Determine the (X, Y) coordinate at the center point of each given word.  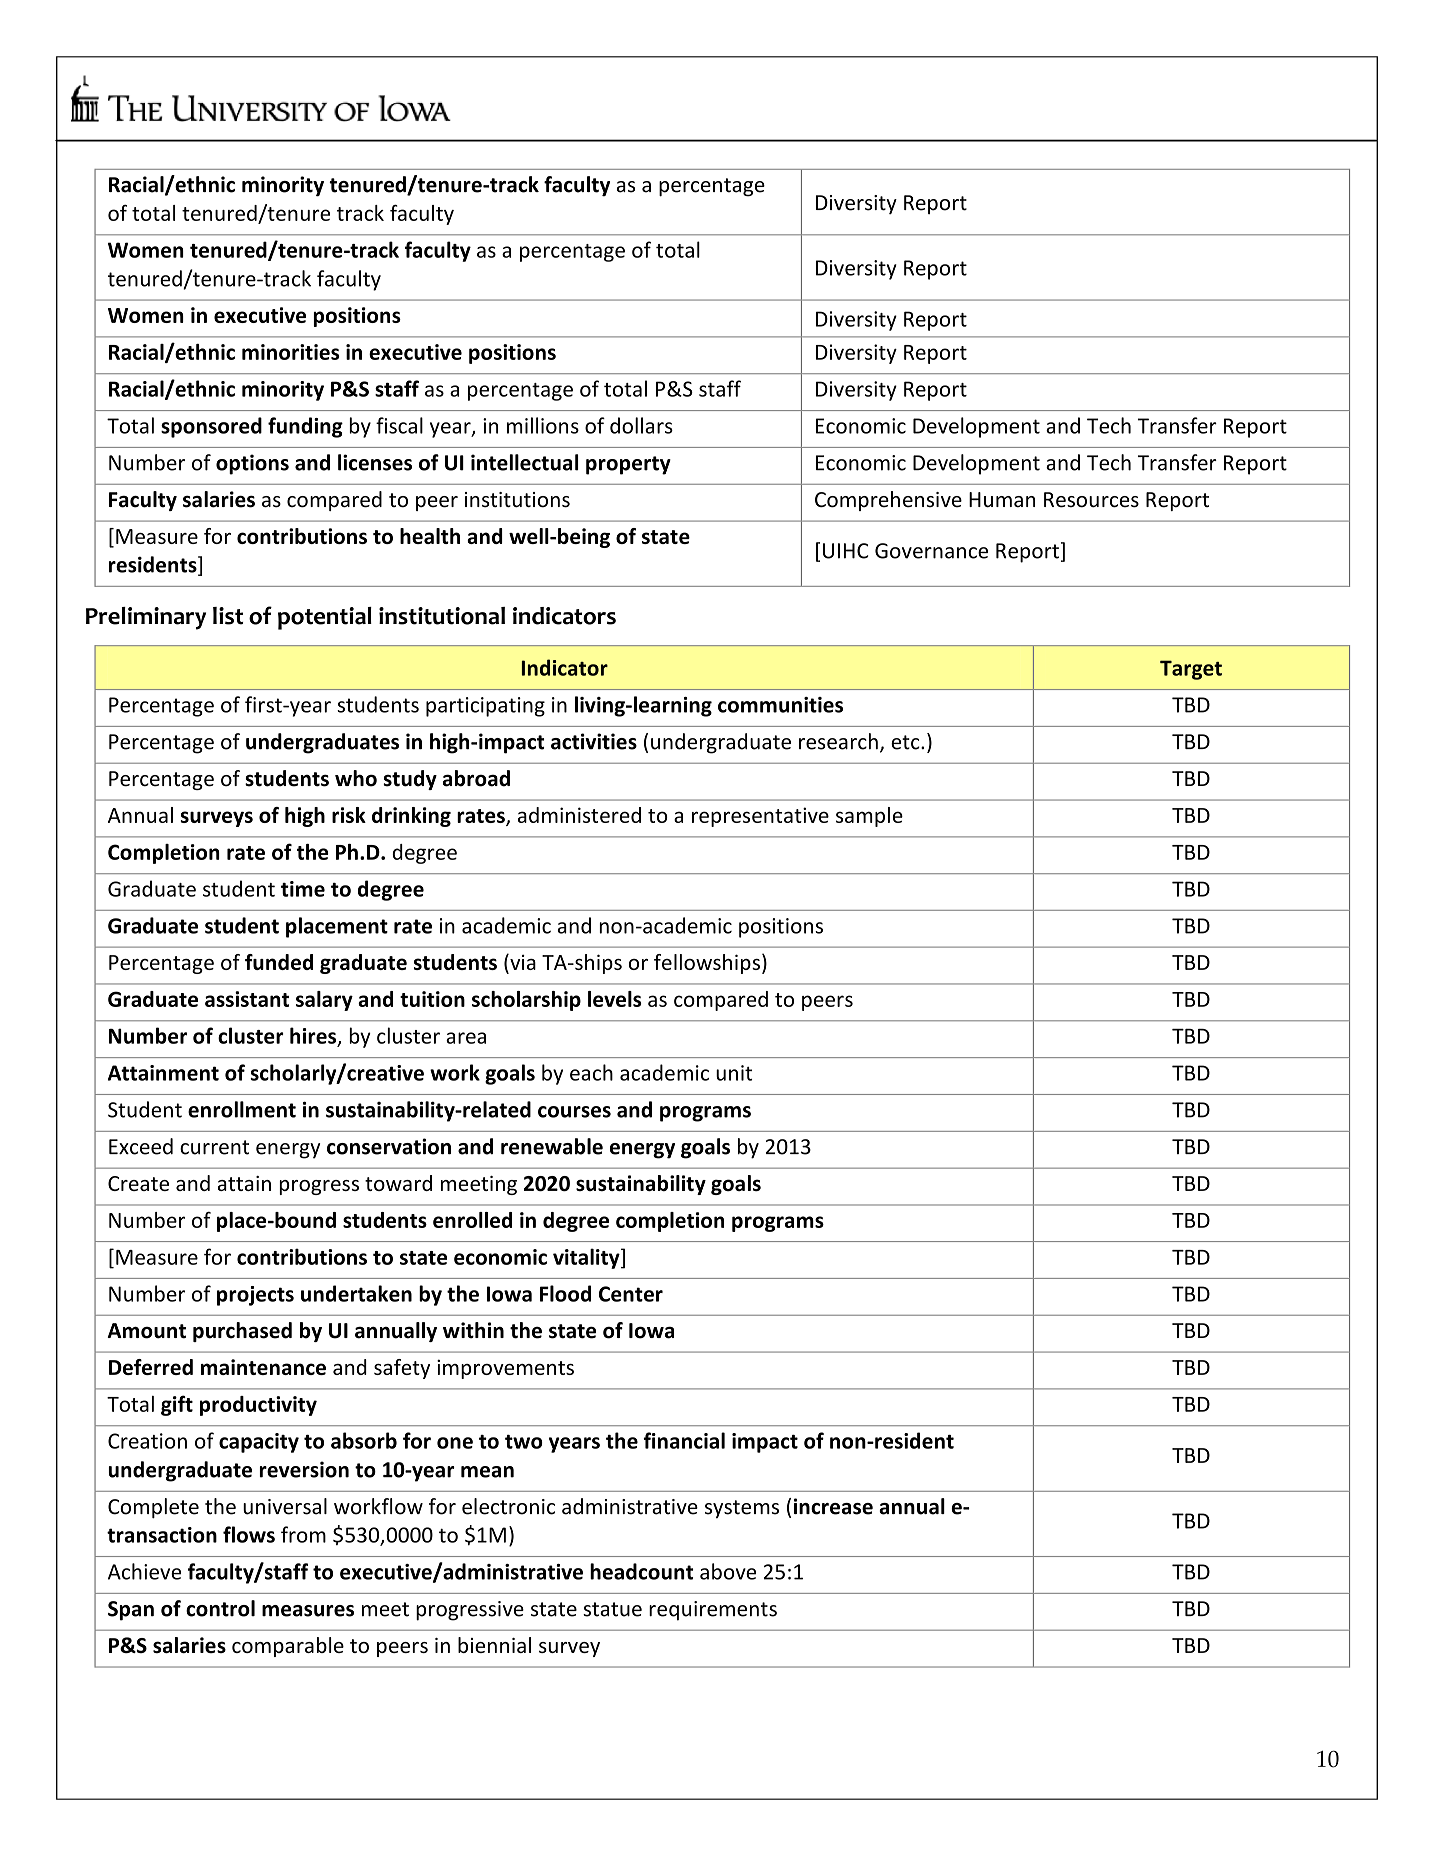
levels (615, 999)
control (220, 1608)
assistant (247, 999)
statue (612, 1609)
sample (869, 817)
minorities (291, 352)
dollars (641, 425)
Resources (1091, 500)
